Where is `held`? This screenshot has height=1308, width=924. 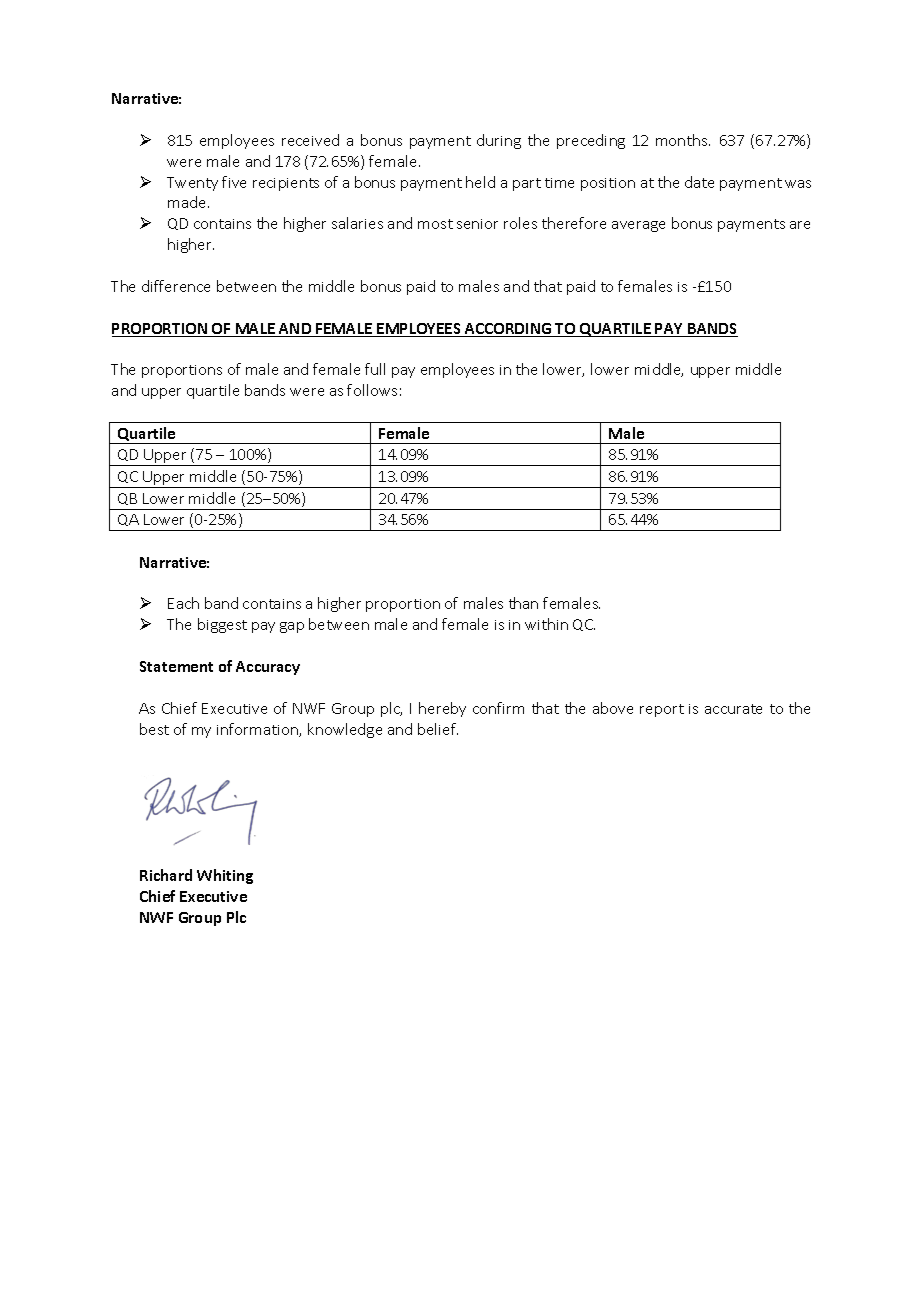
held is located at coordinates (480, 182).
